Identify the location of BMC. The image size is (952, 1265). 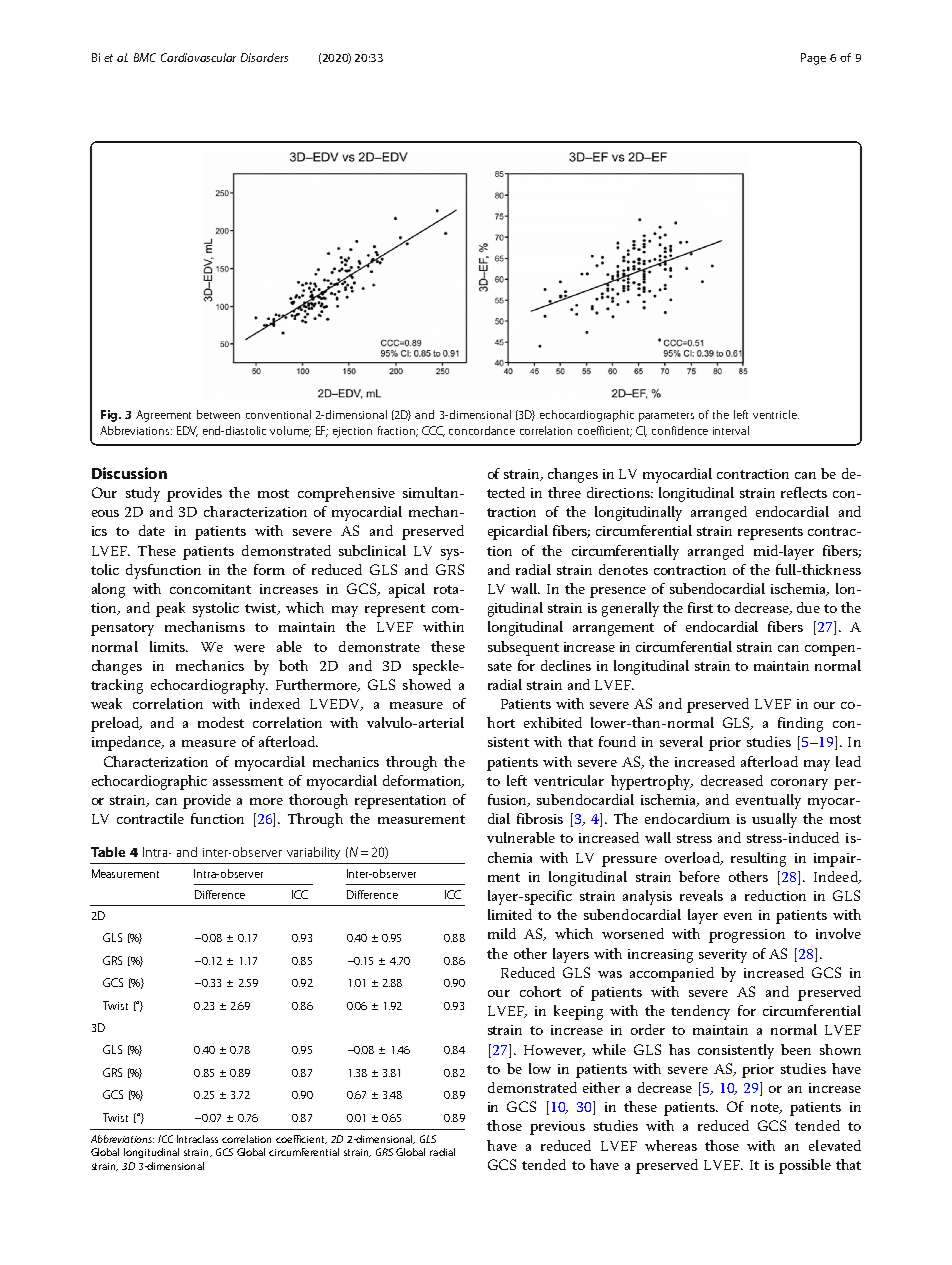
(145, 57).
